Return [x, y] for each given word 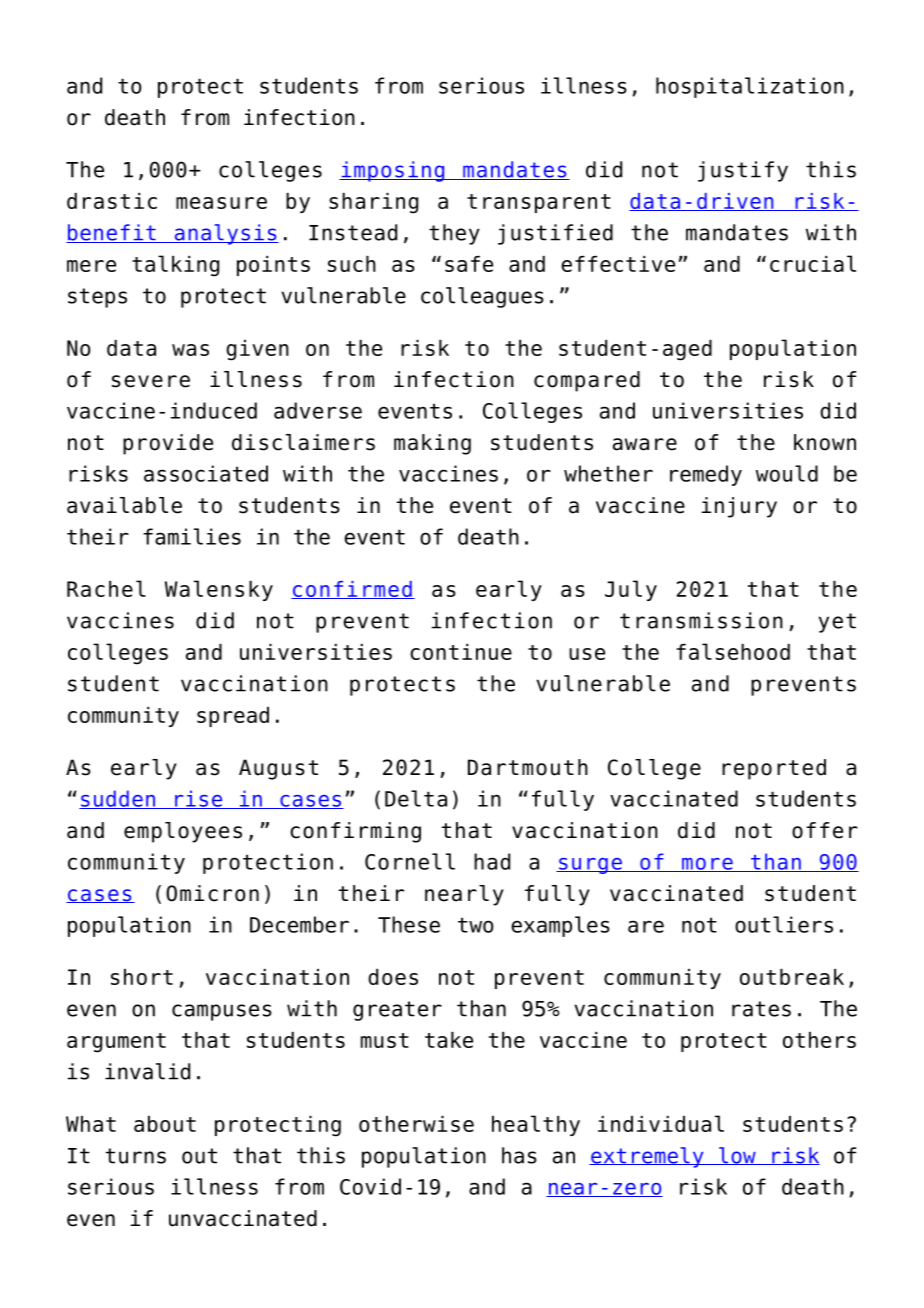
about [165, 1124]
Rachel [106, 588]
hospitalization [750, 87]
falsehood [733, 651]
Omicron [212, 893]
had [492, 861]
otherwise [416, 1124]
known [825, 442]
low [737, 1156]
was [190, 350]
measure [221, 203]
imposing [393, 171]
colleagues [482, 297]
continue [461, 652]
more [707, 865]
